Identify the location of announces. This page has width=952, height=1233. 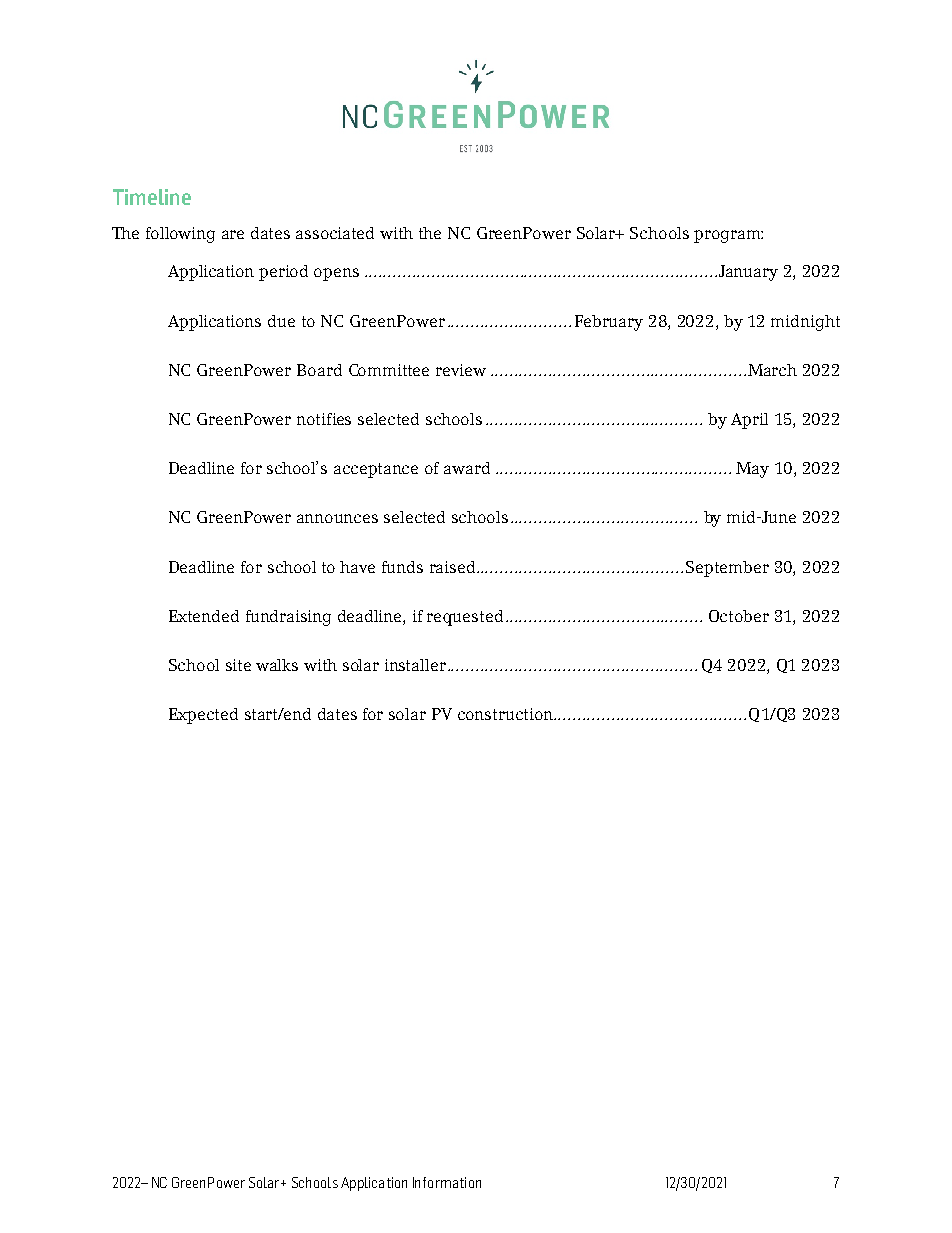
(337, 518).
